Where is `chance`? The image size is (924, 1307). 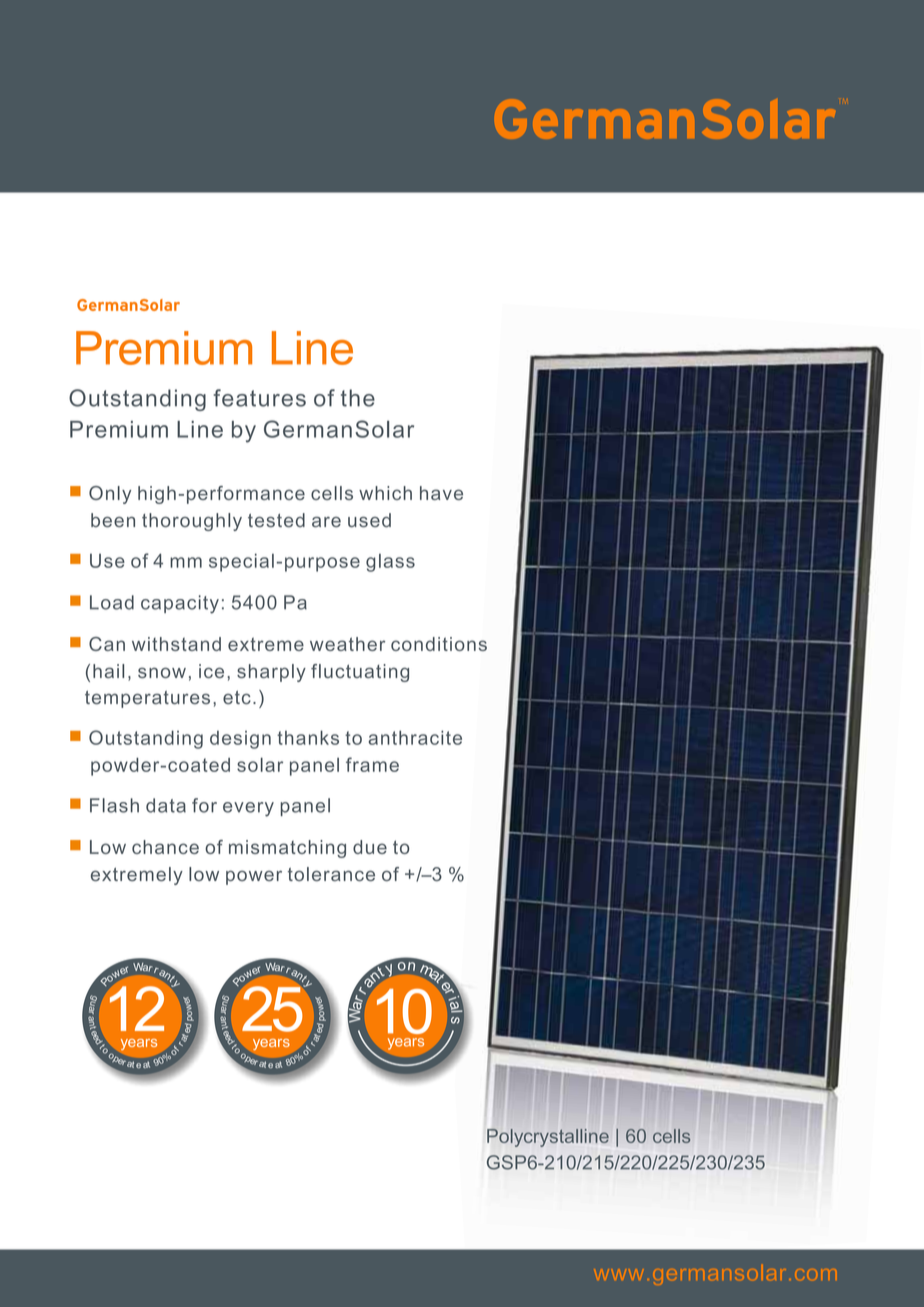
chance is located at coordinates (165, 847).
